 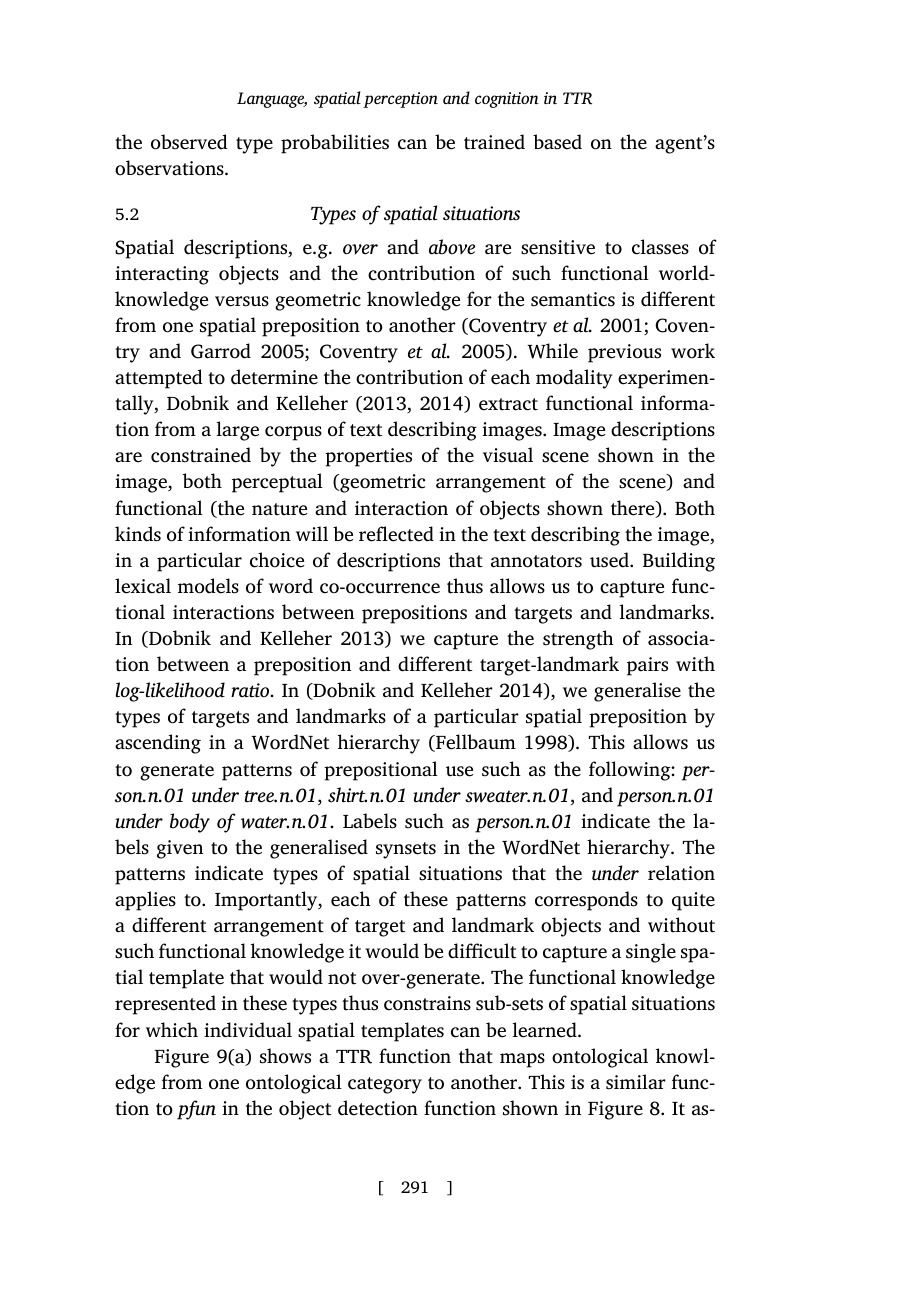 I want to click on difficult, so click(x=482, y=951).
